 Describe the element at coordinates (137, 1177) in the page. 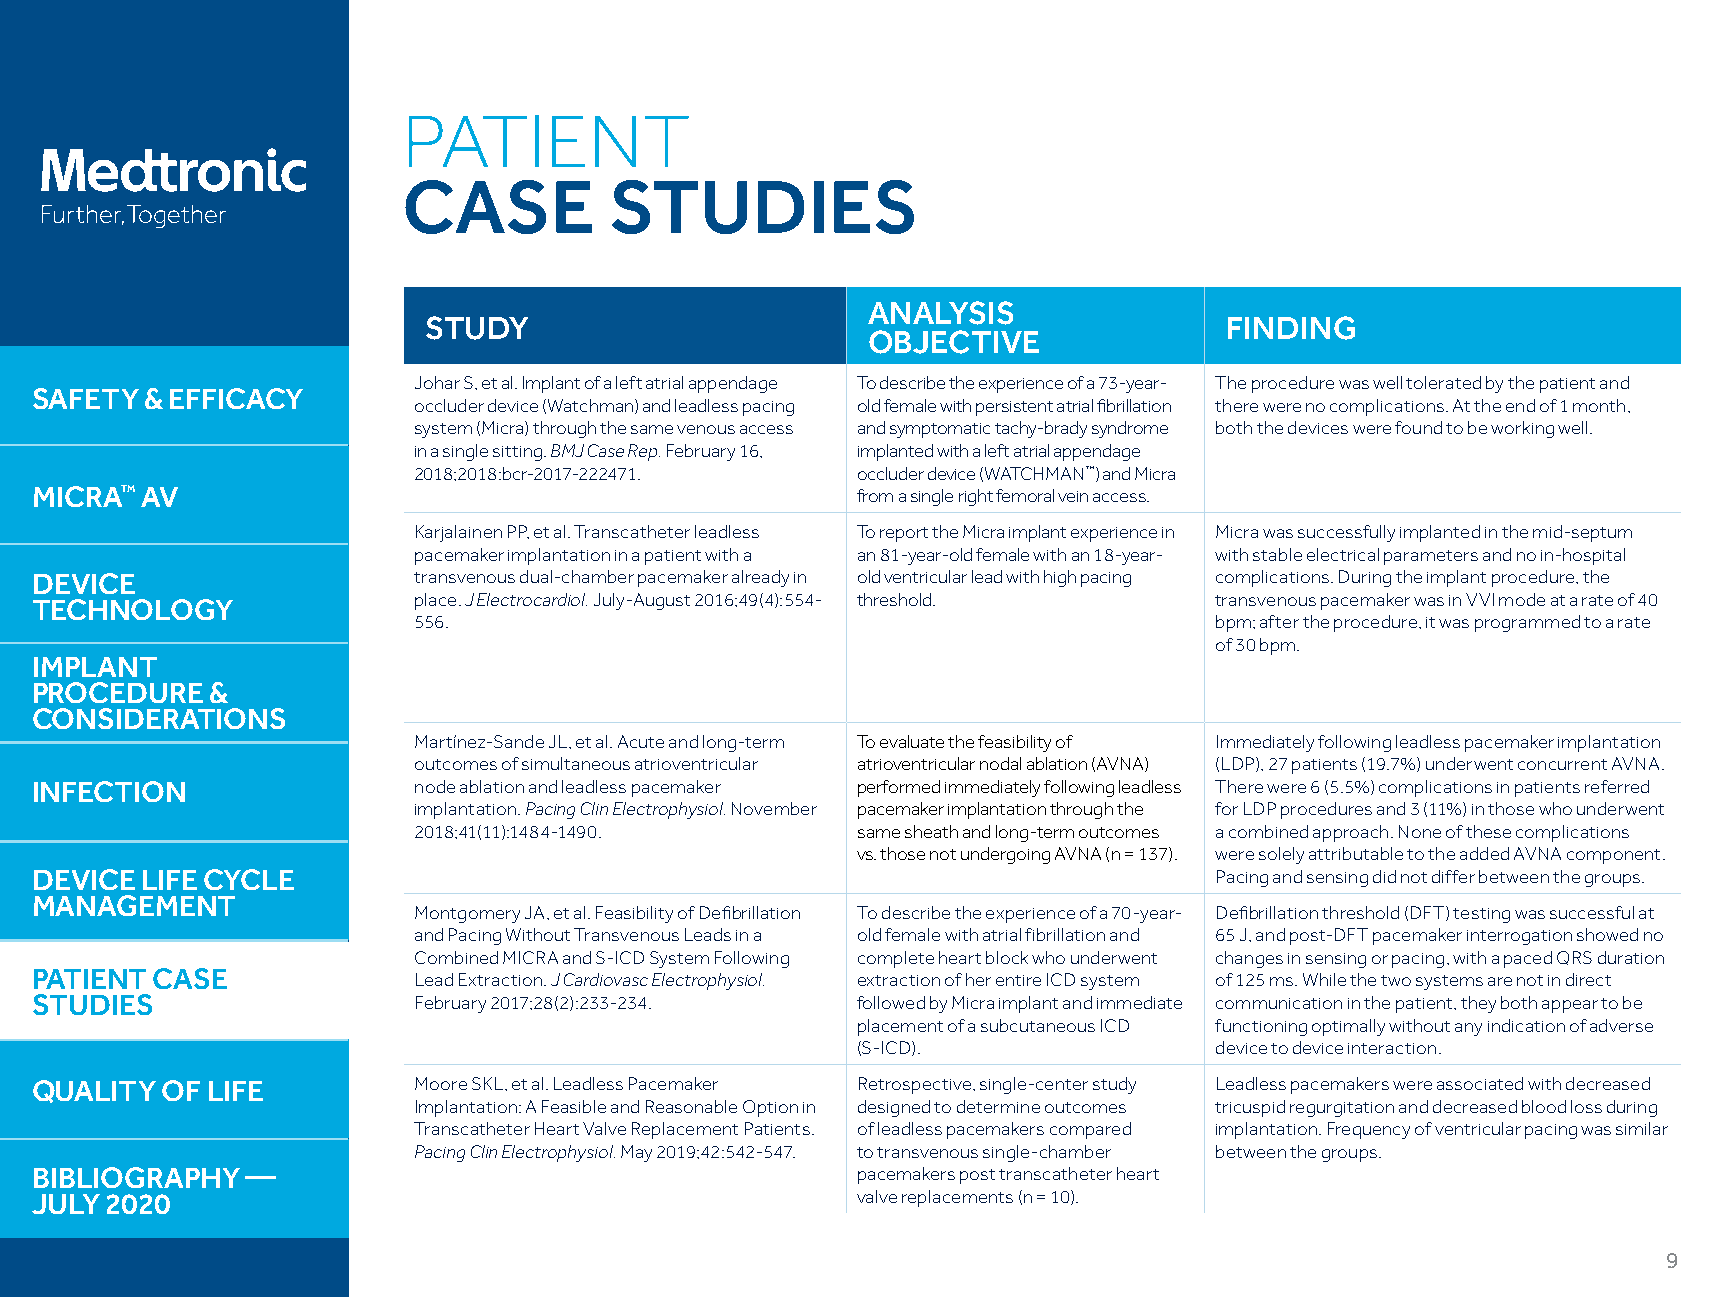

I see `BIBLIOGRAPHY` at that location.
